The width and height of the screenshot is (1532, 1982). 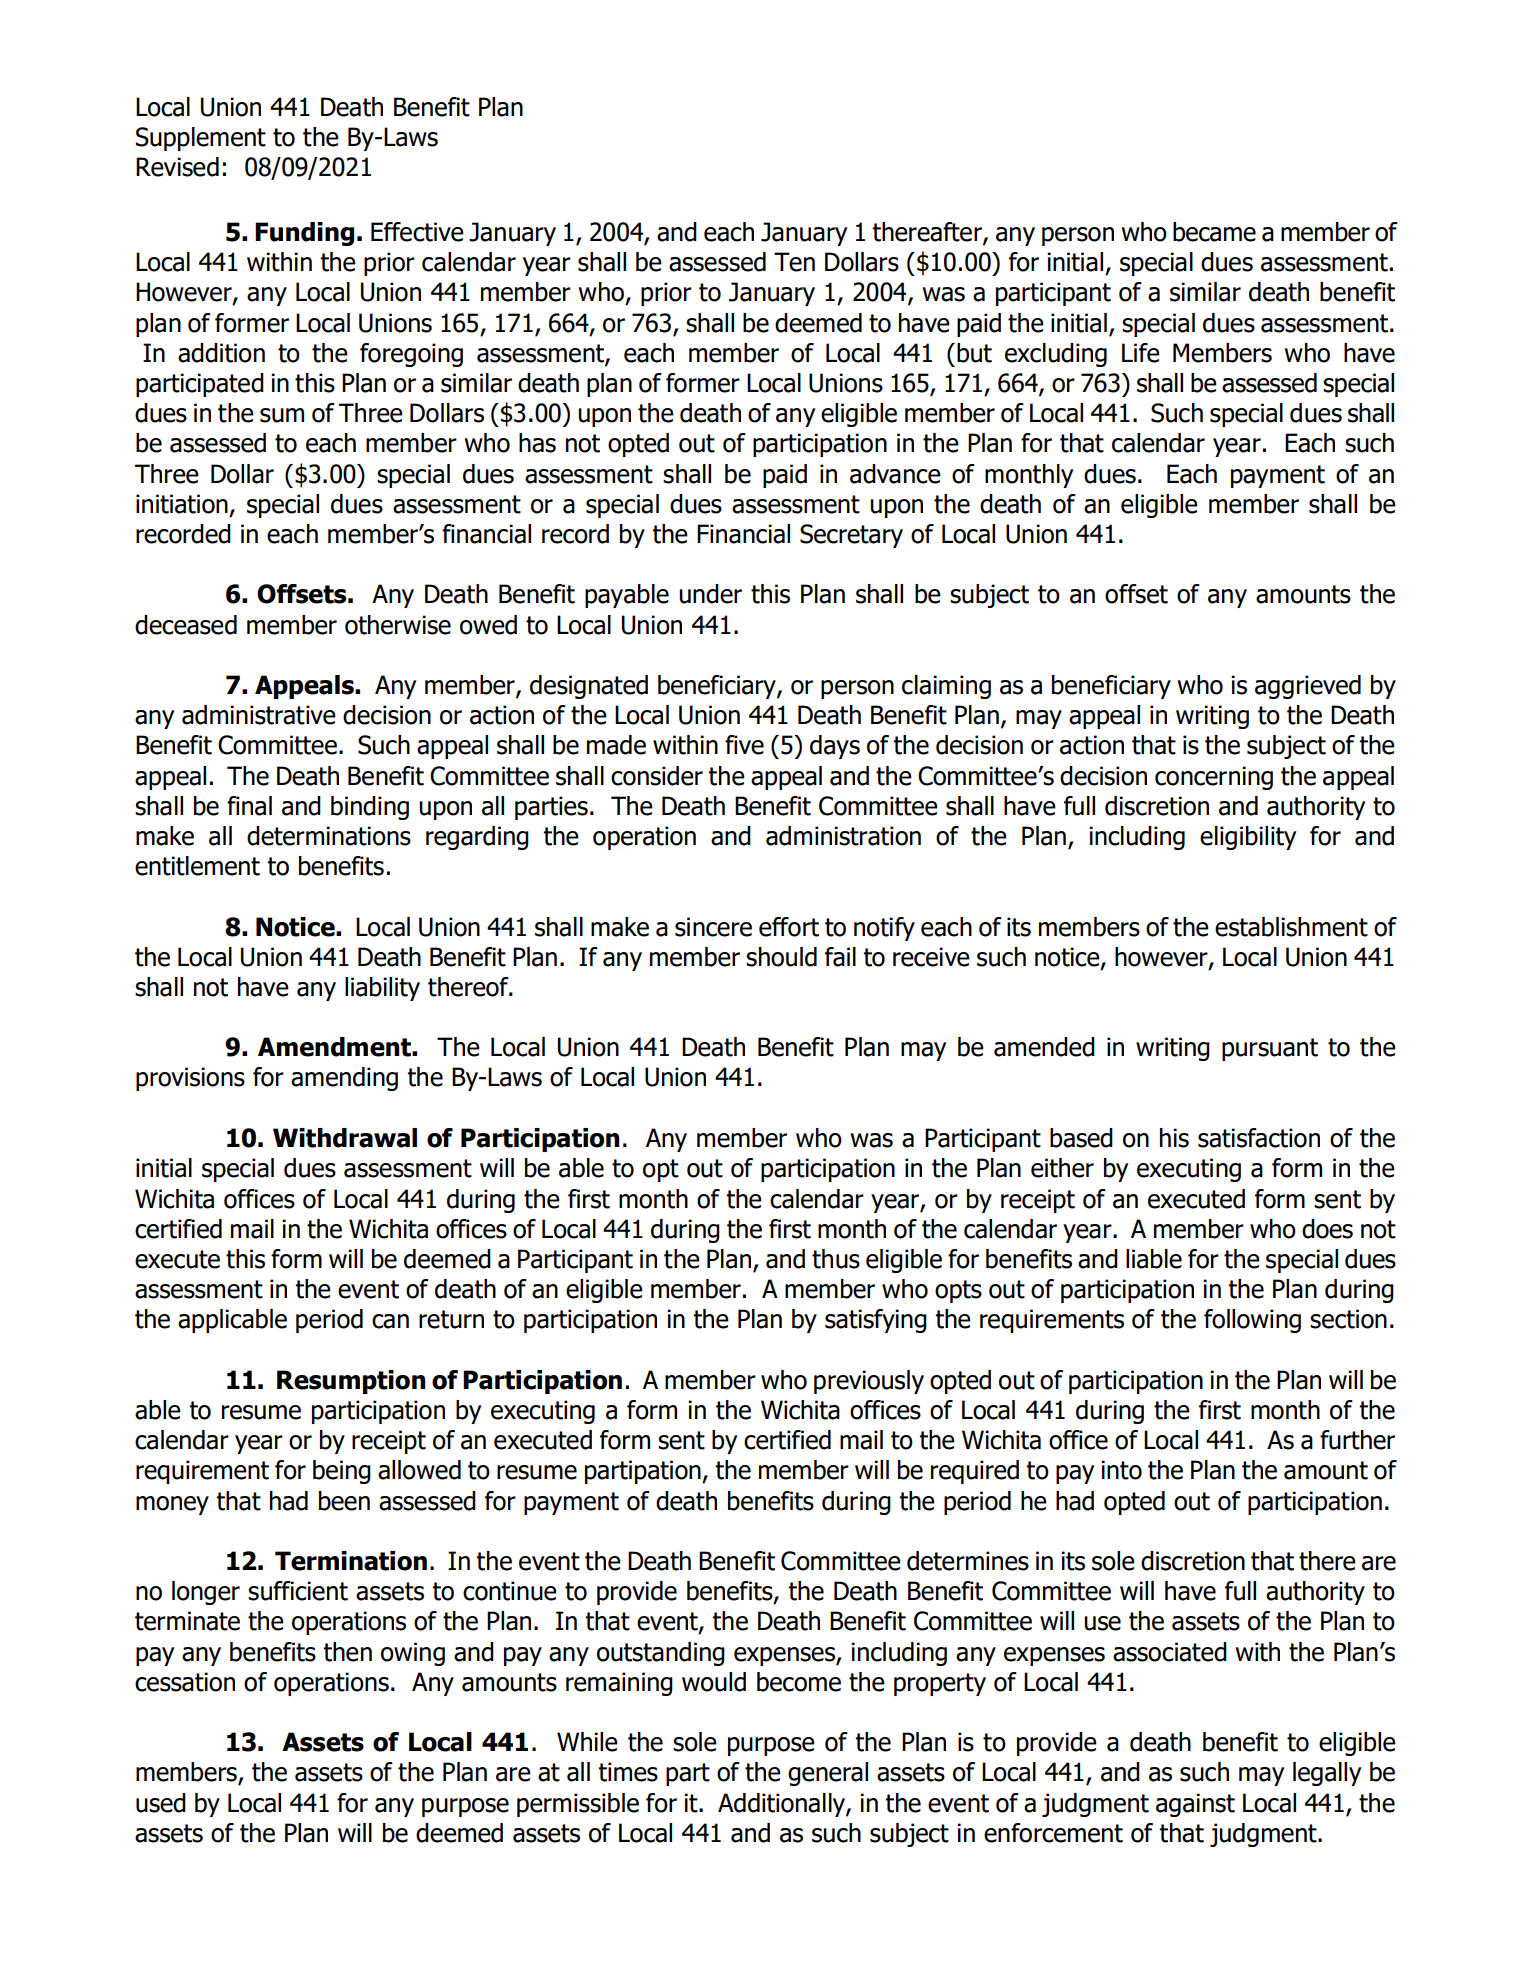 What do you see at coordinates (836, 1259) in the screenshot?
I see `thus` at bounding box center [836, 1259].
